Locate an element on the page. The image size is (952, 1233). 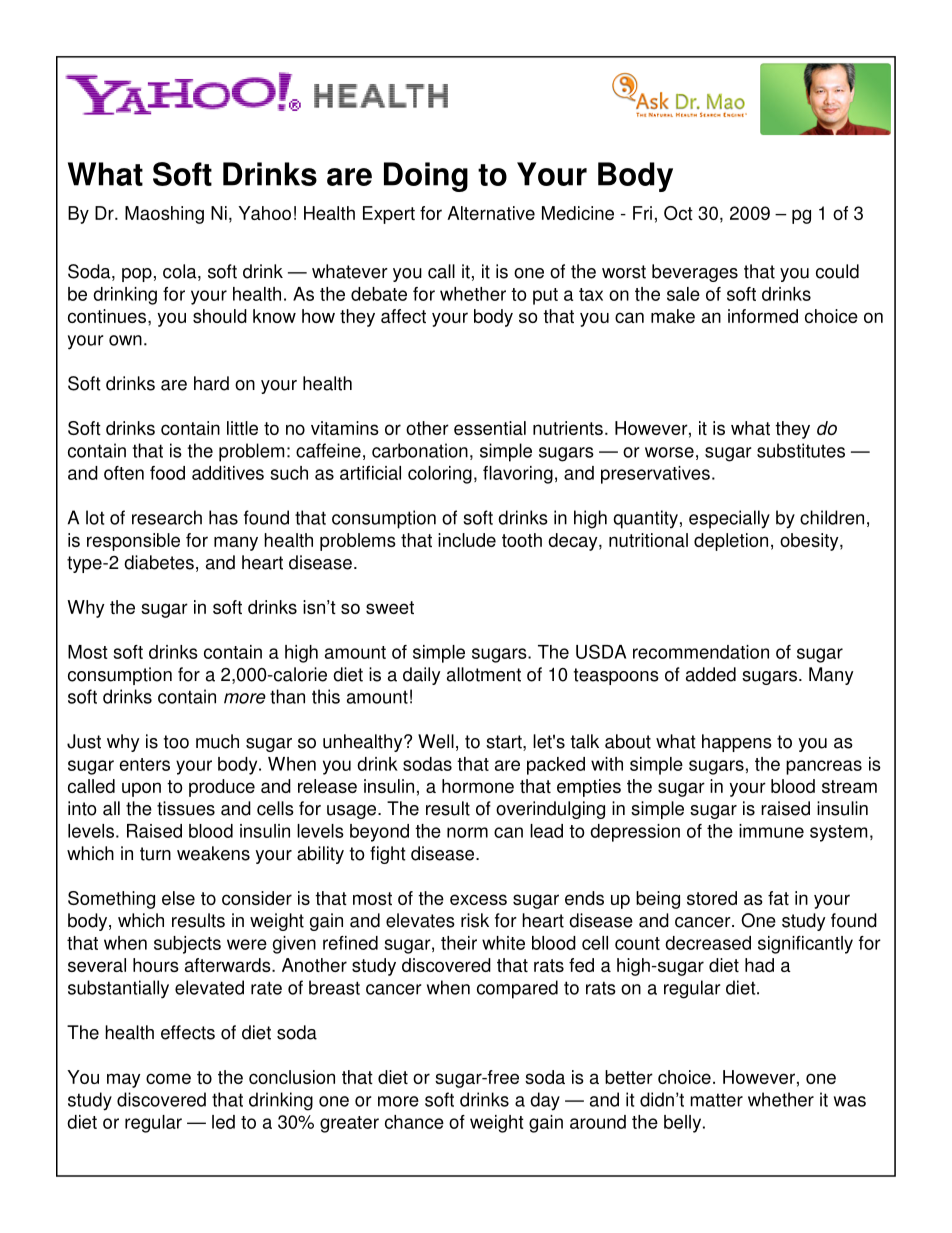
allotment is located at coordinates (484, 674).
